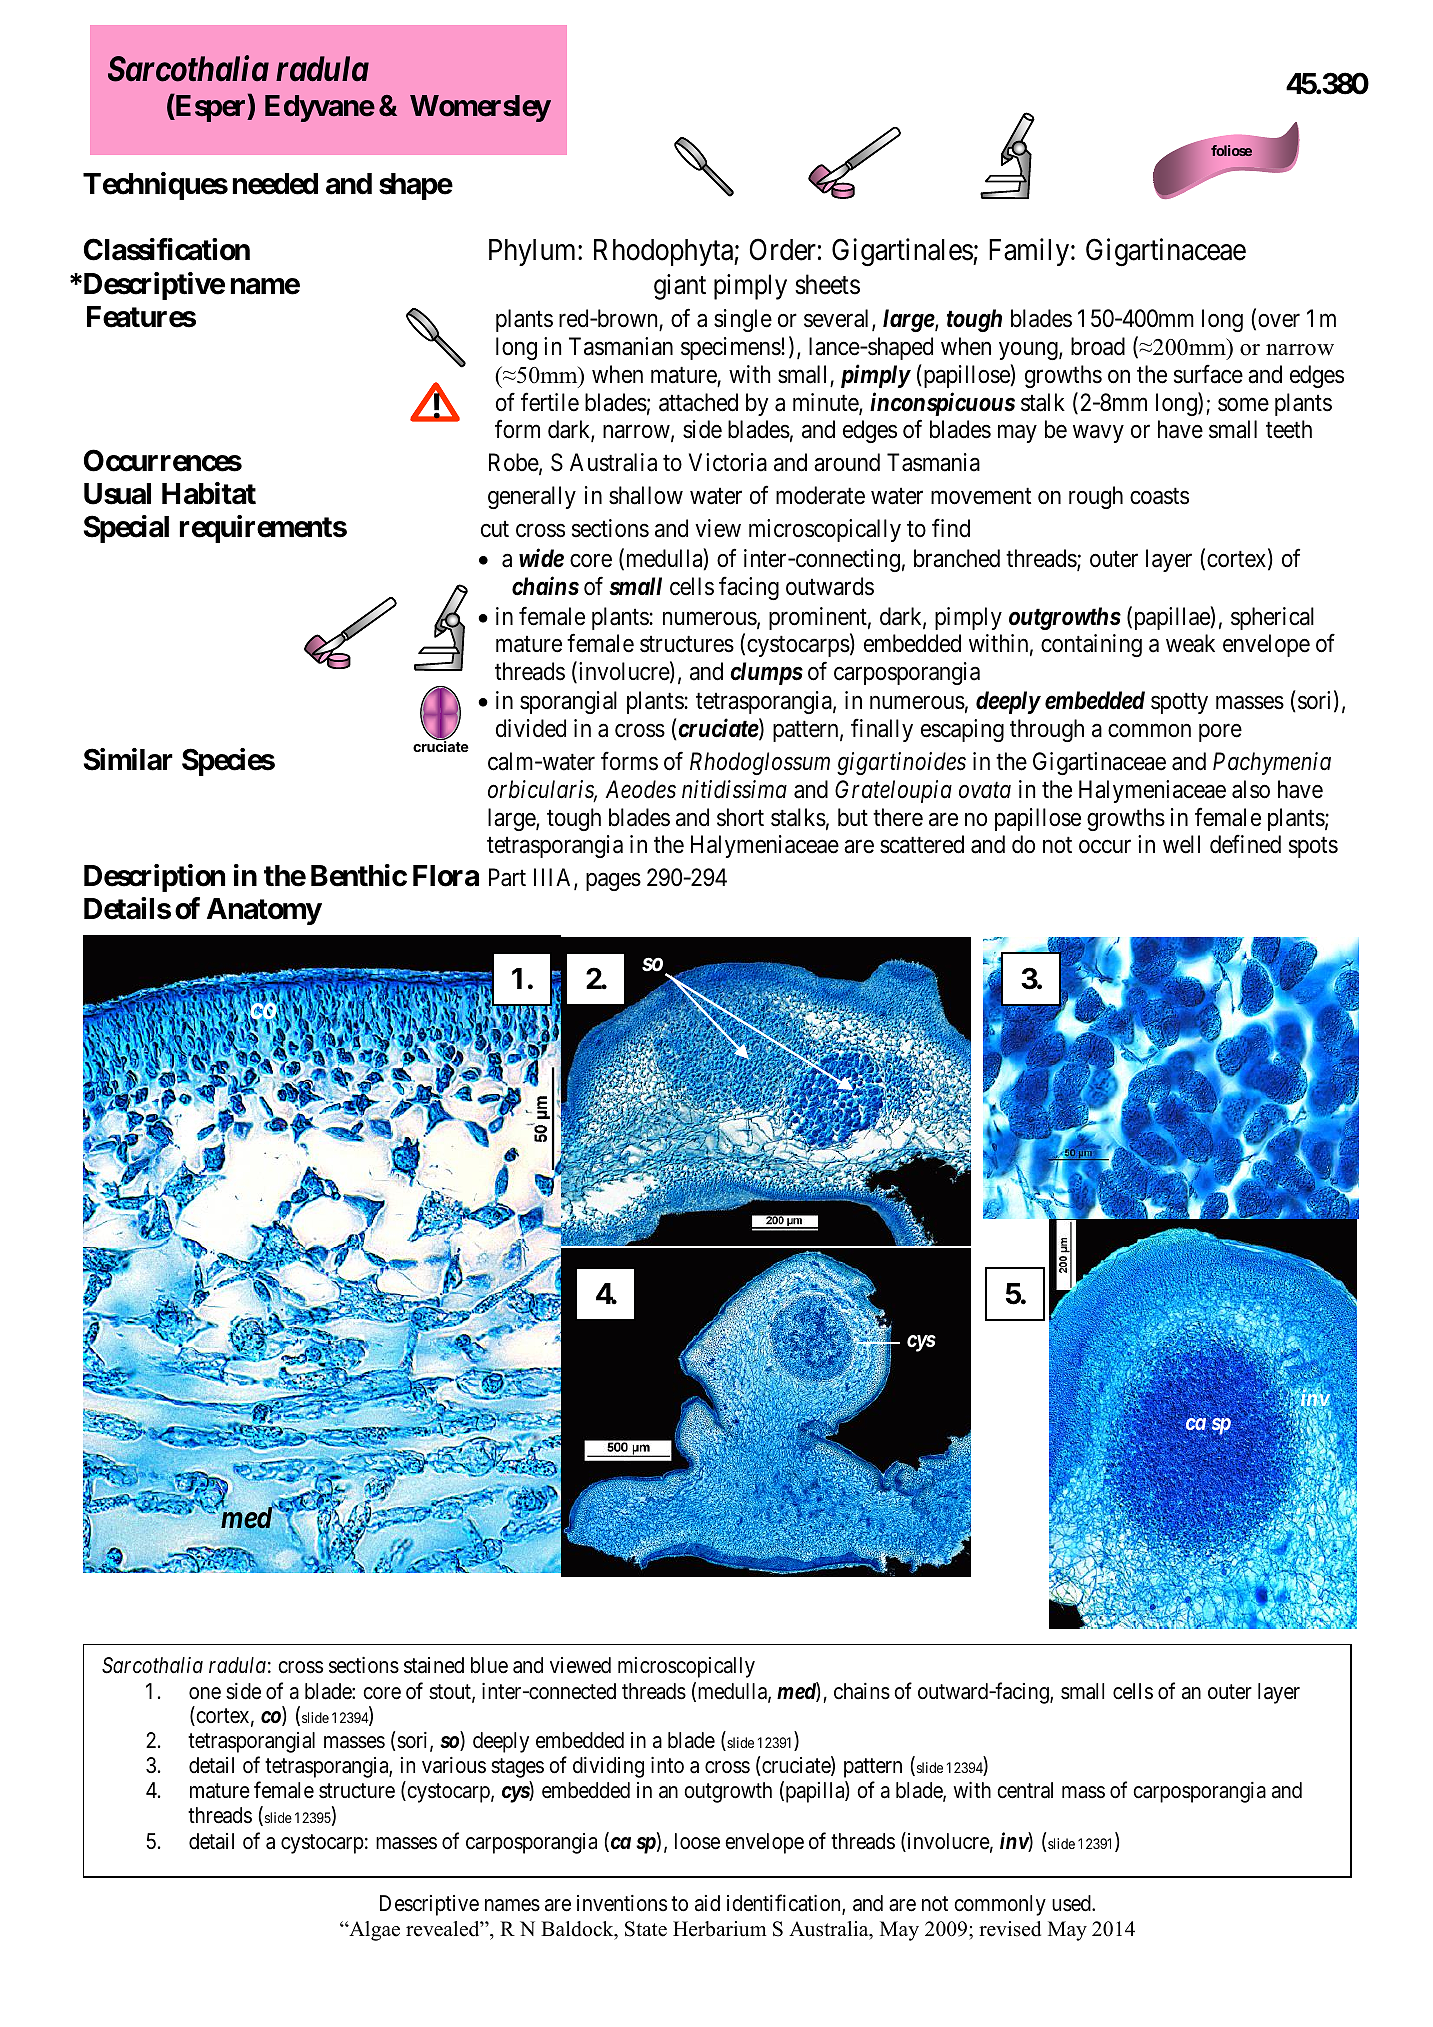 This screenshot has width=1433, height=2027. Describe the element at coordinates (782, 249) in the screenshot. I see `Order` at that location.
